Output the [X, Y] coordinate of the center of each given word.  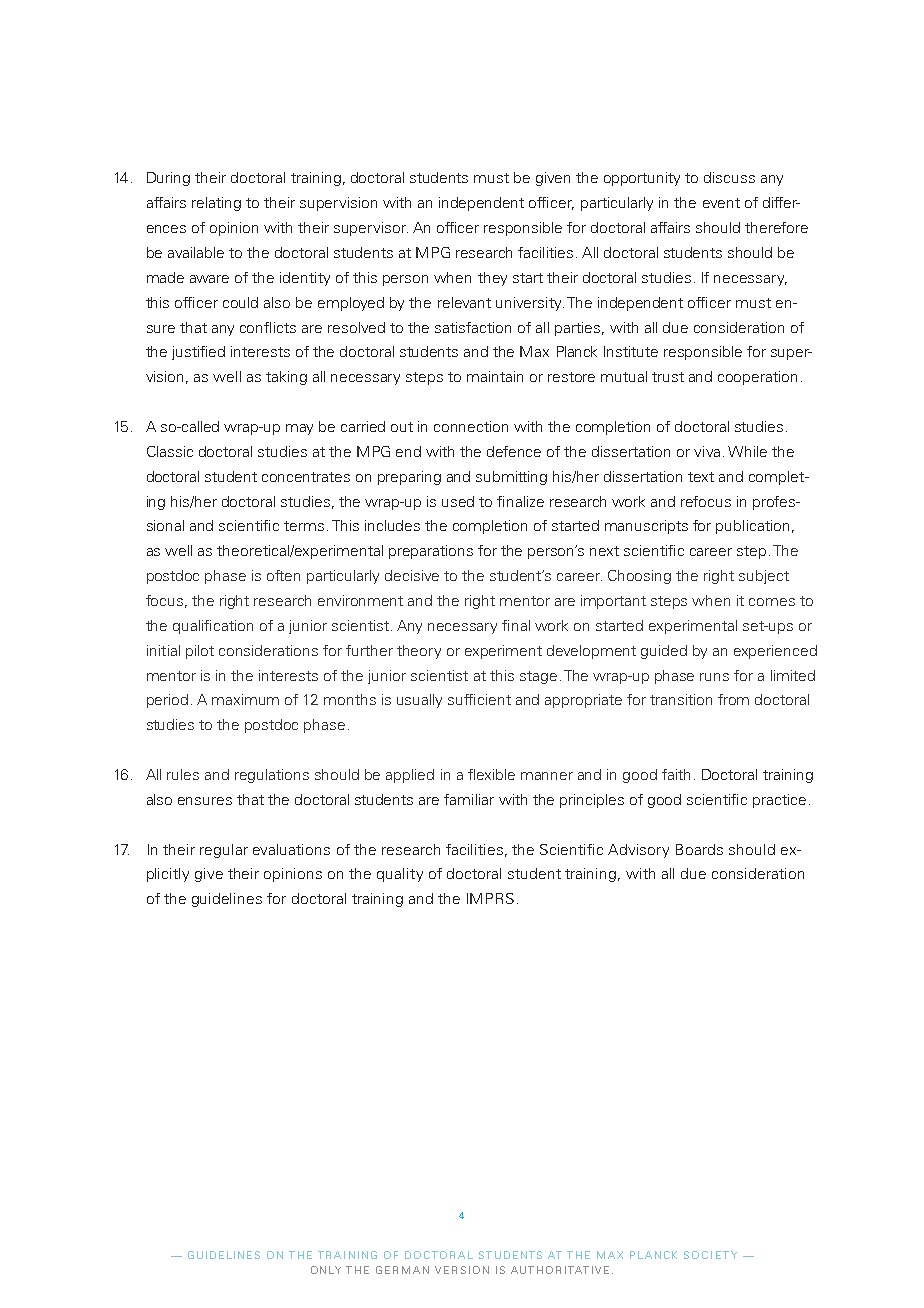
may [299, 429]
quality [400, 875]
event [721, 203]
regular [224, 851]
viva [707, 451]
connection [471, 426]
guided [664, 652]
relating [216, 204]
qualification [213, 627]
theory [419, 652]
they [492, 279]
